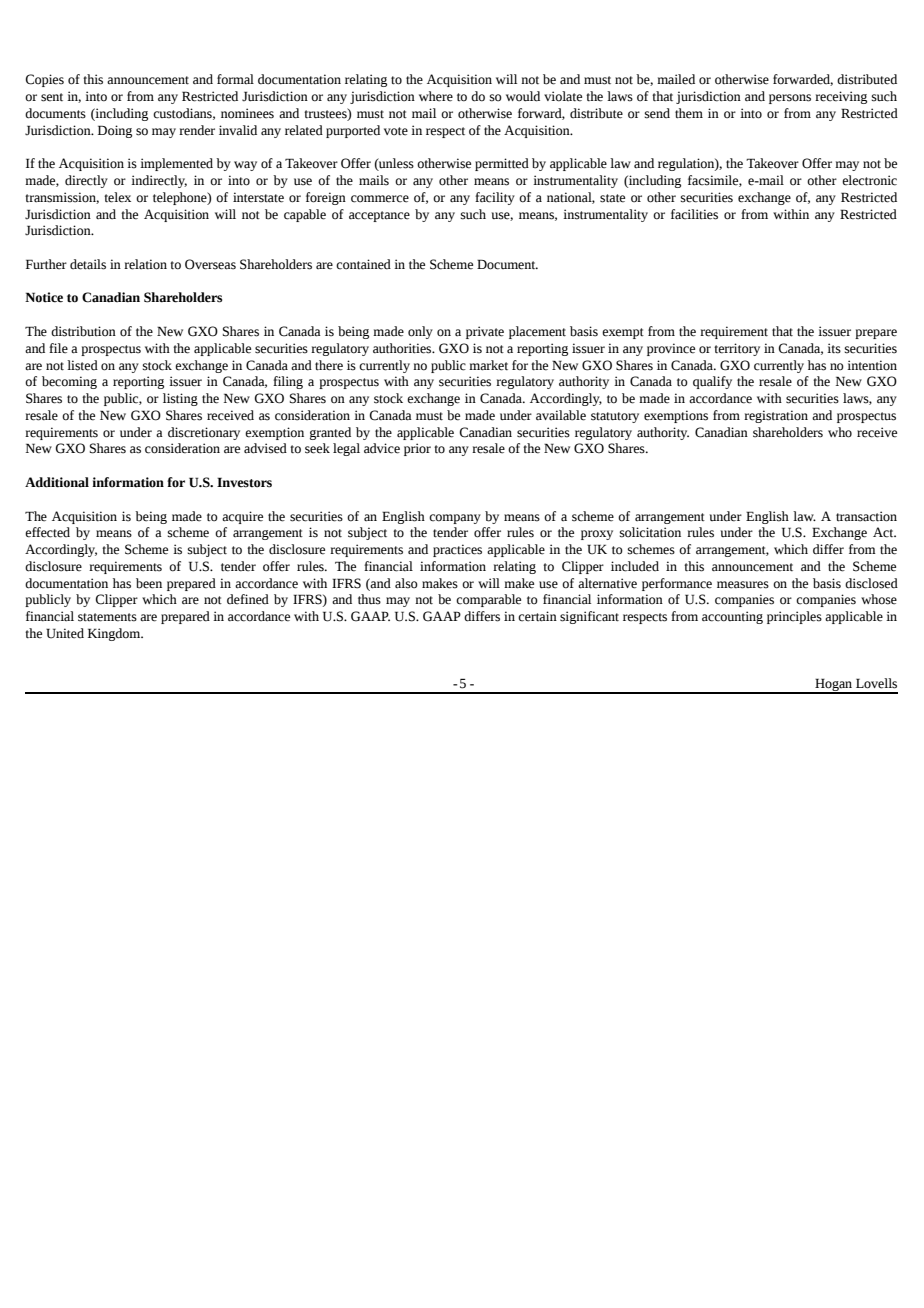 This screenshot has width=924, height=1308. Describe the element at coordinates (790, 99) in the screenshot. I see `persons` at that location.
